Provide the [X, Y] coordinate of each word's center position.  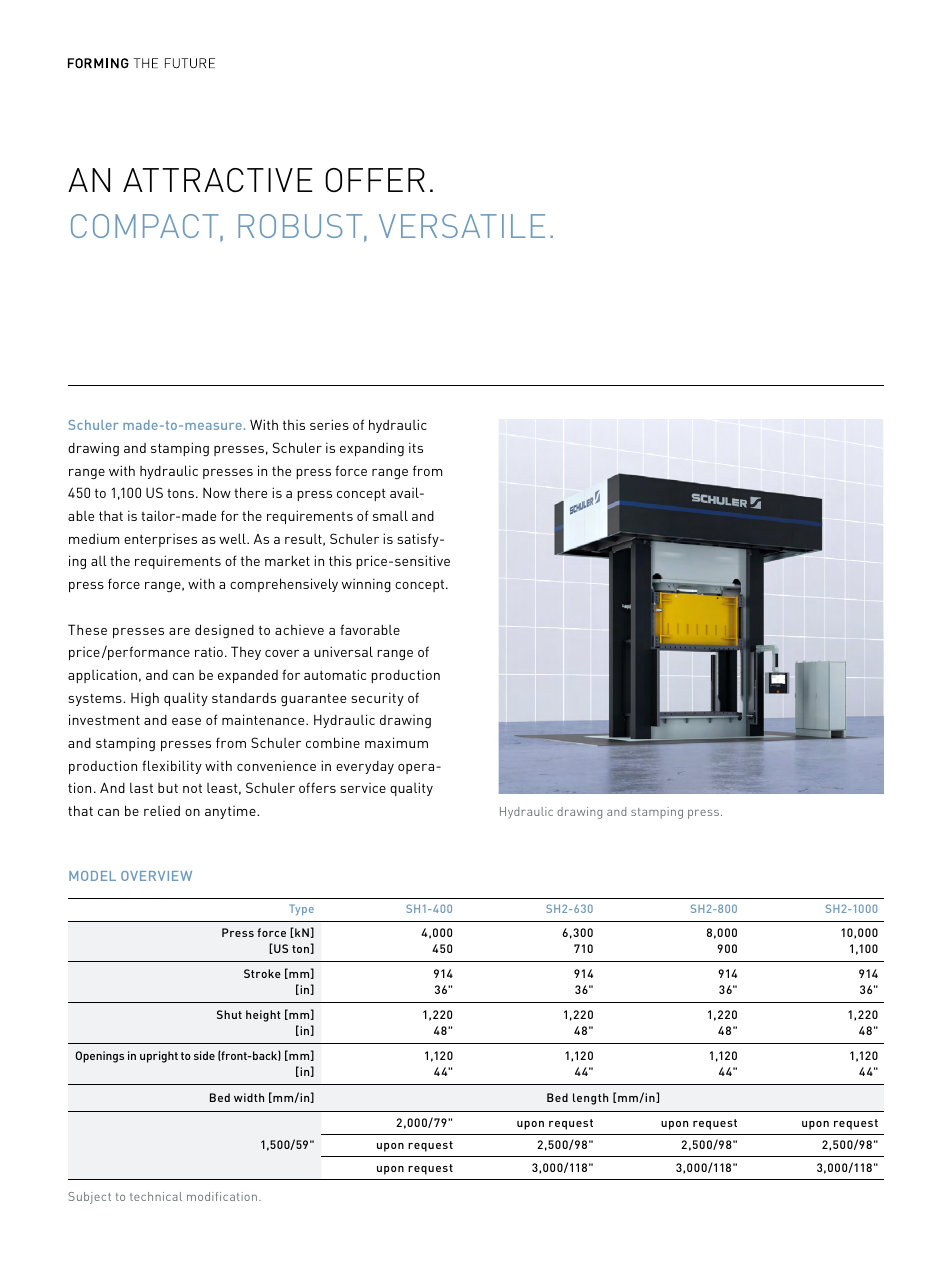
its [416, 447]
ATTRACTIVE [218, 180]
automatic [335, 674]
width [249, 1097]
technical [156, 1196]
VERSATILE [462, 226]
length [590, 1099]
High [145, 699]
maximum [396, 742]
